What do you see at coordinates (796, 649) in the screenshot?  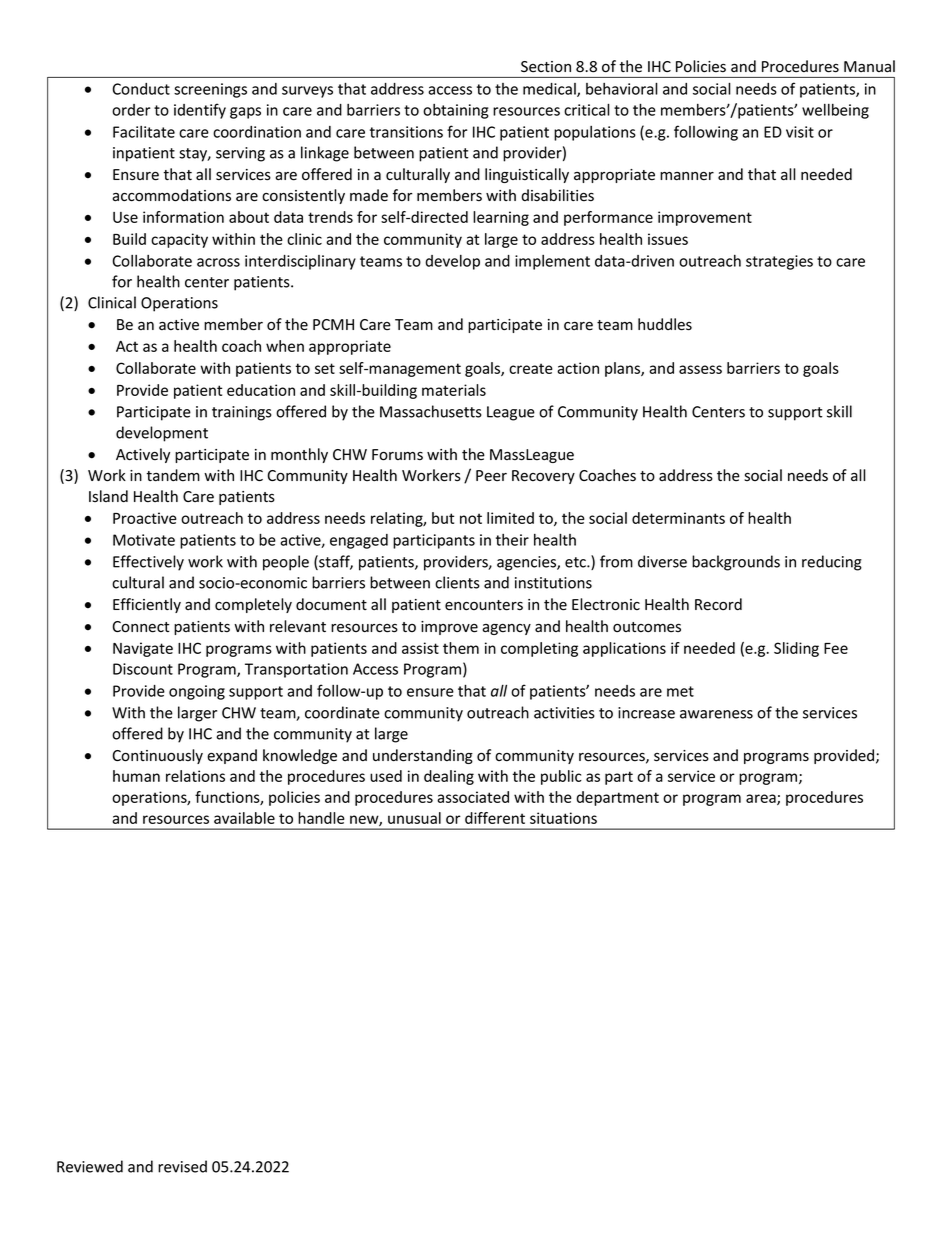 I see `Sliding` at bounding box center [796, 649].
